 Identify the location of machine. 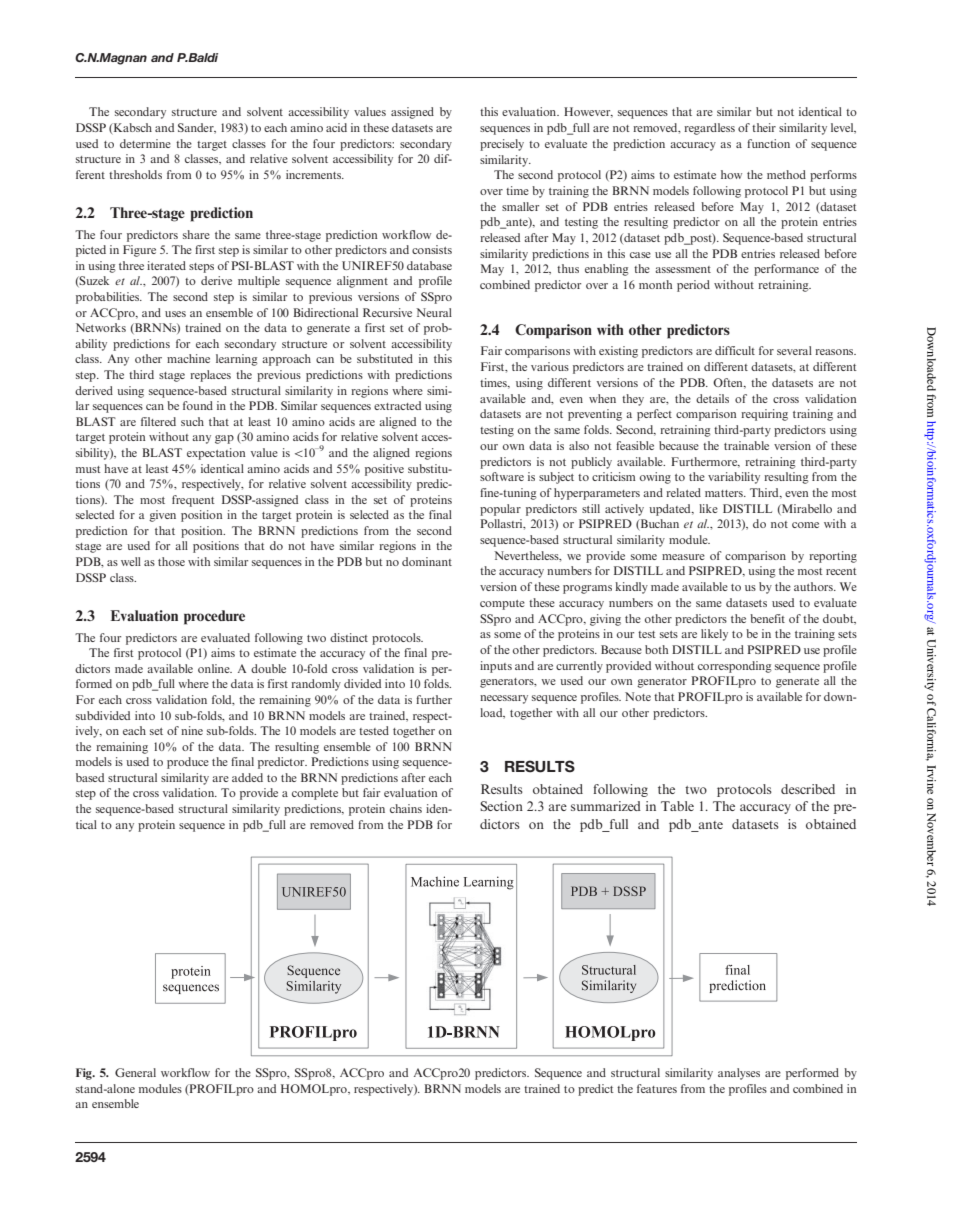
(188, 358).
